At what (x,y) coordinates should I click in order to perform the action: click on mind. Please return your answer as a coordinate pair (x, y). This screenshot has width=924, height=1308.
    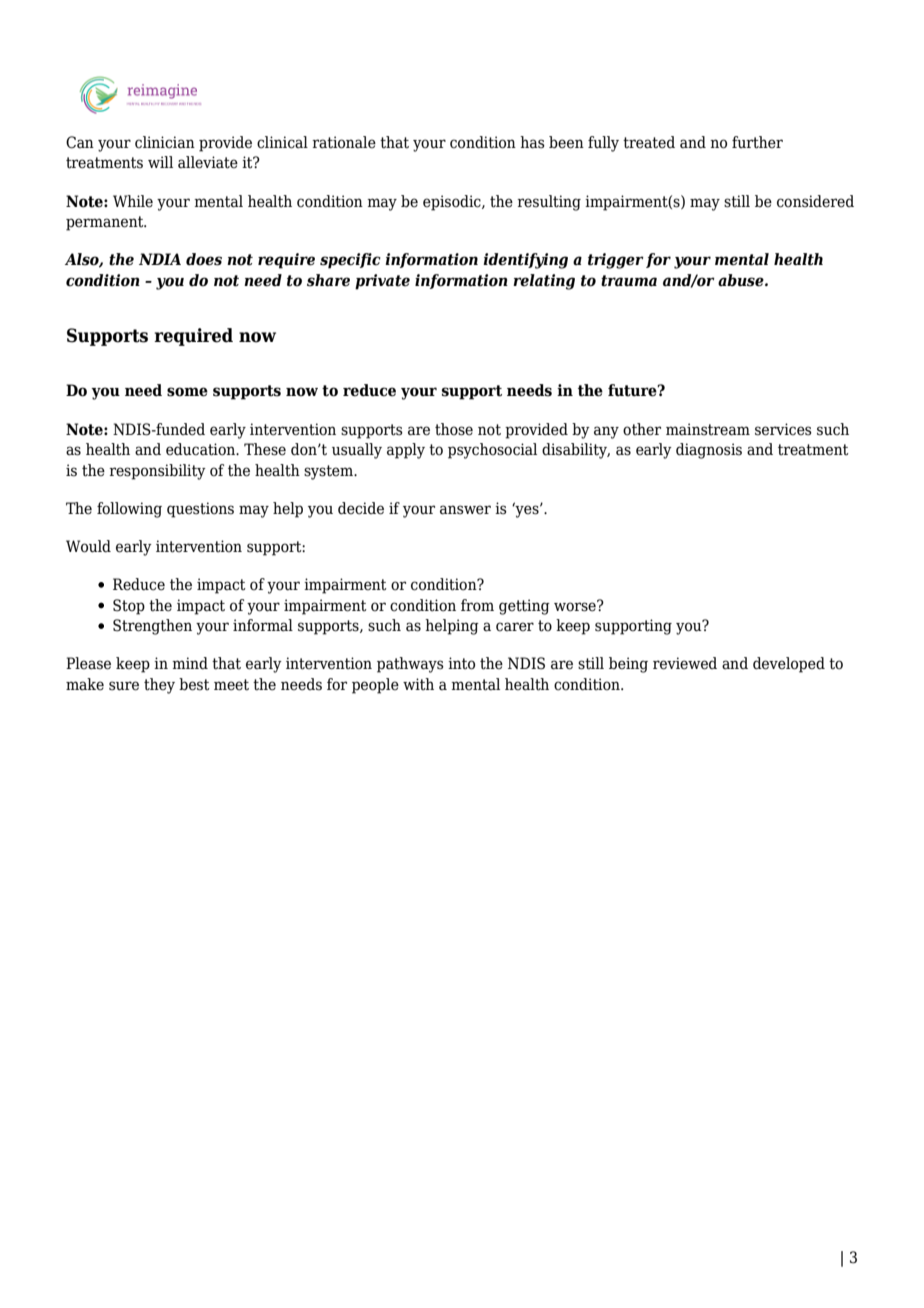
    Looking at the image, I should click on (190, 663).
